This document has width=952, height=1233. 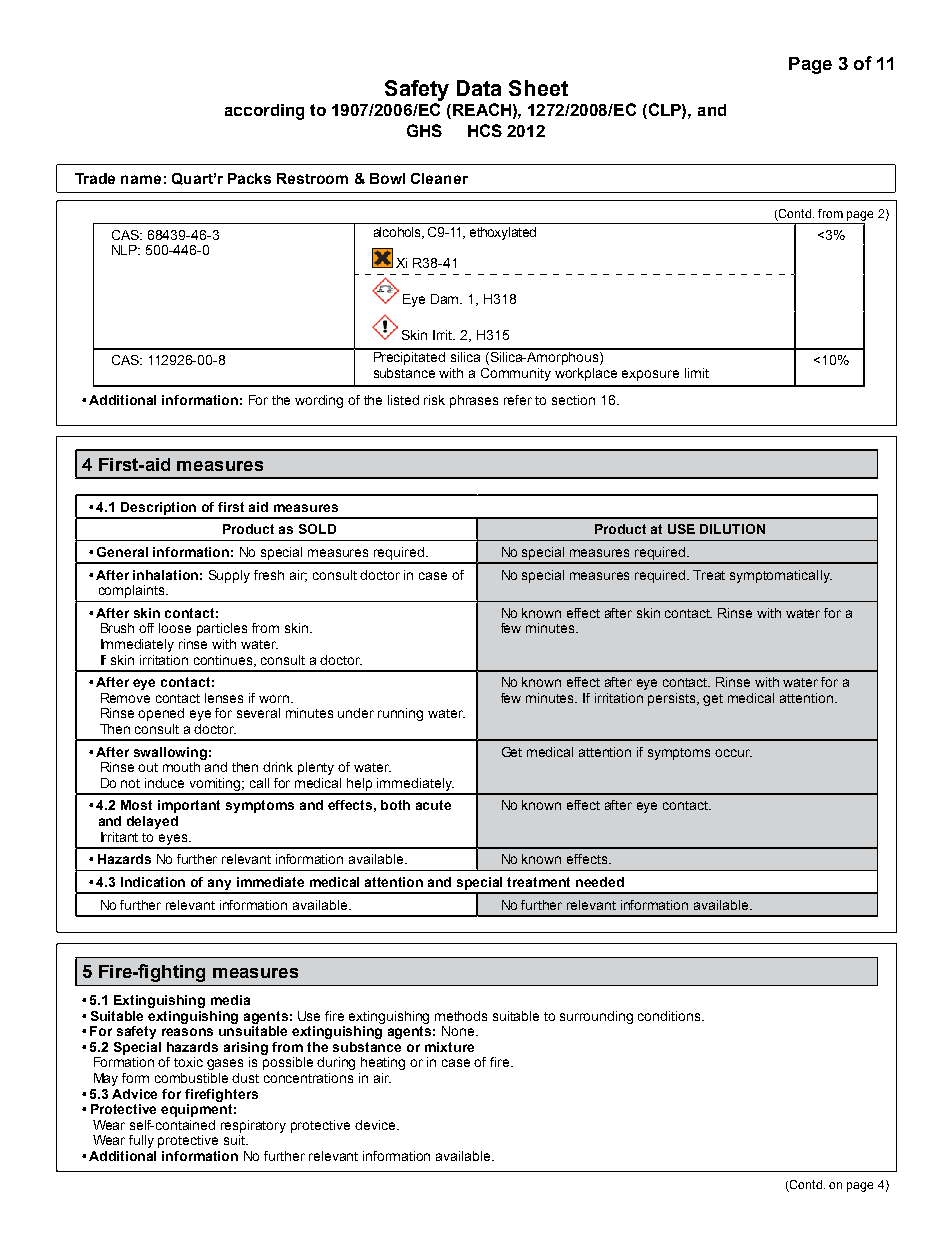 What do you see at coordinates (732, 529) in the document?
I see `DILUTION` at bounding box center [732, 529].
